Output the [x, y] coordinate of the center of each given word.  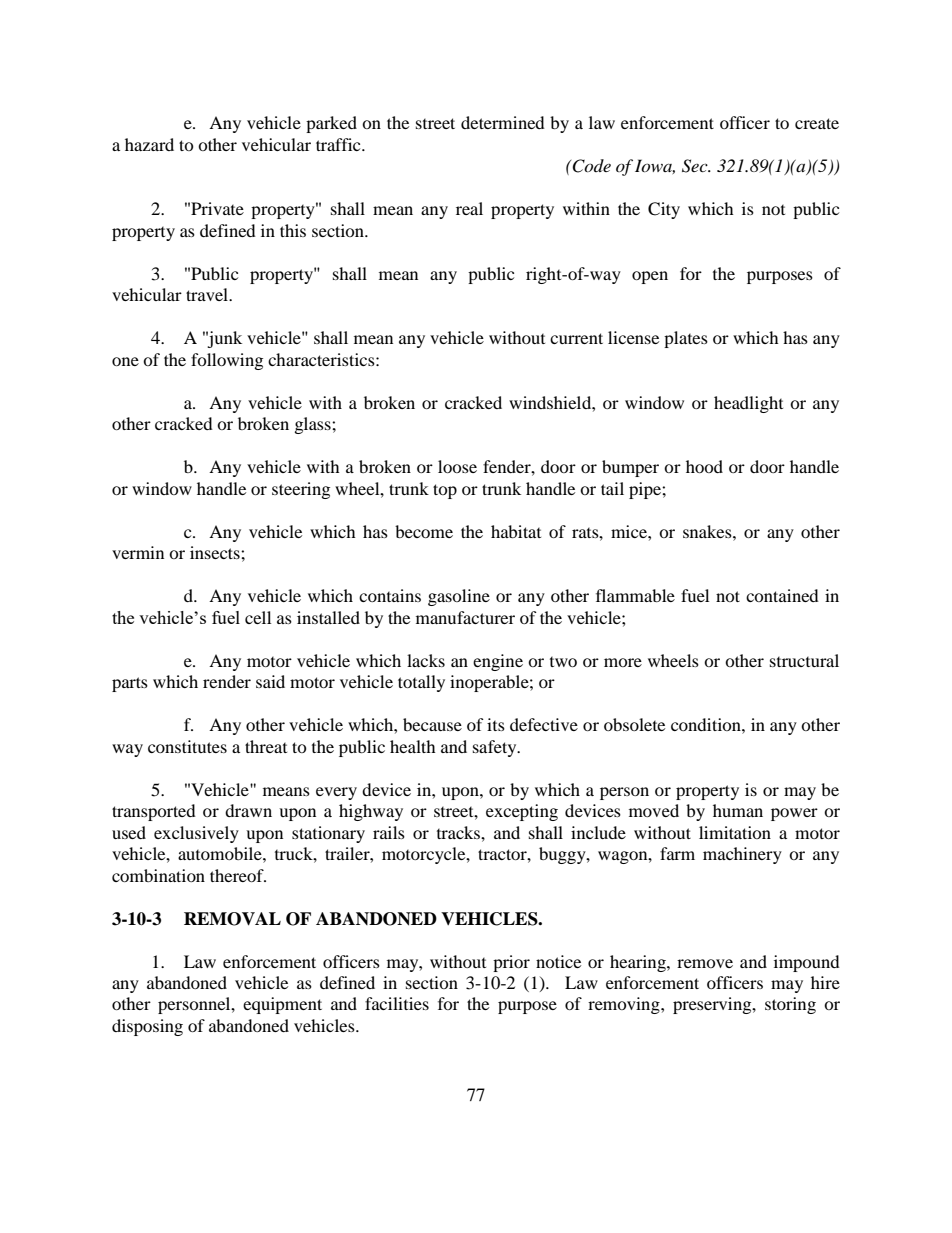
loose [457, 466]
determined [503, 122]
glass [314, 425]
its [496, 724]
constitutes [187, 746]
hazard [149, 144]
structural [804, 660]
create [817, 123]
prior [511, 963]
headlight [748, 404]
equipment [282, 1005]
